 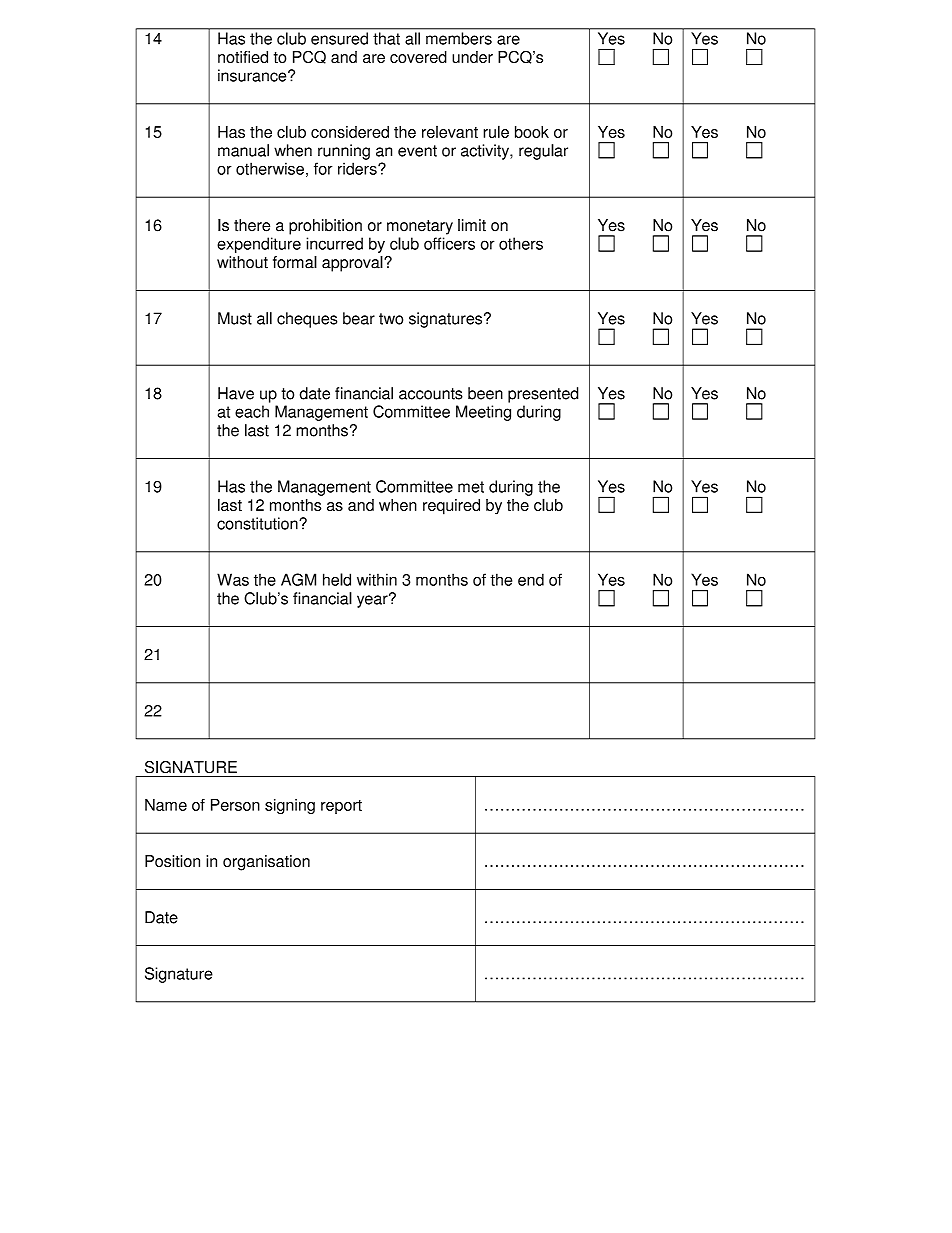 What do you see at coordinates (235, 805) in the page?
I see `Person` at bounding box center [235, 805].
